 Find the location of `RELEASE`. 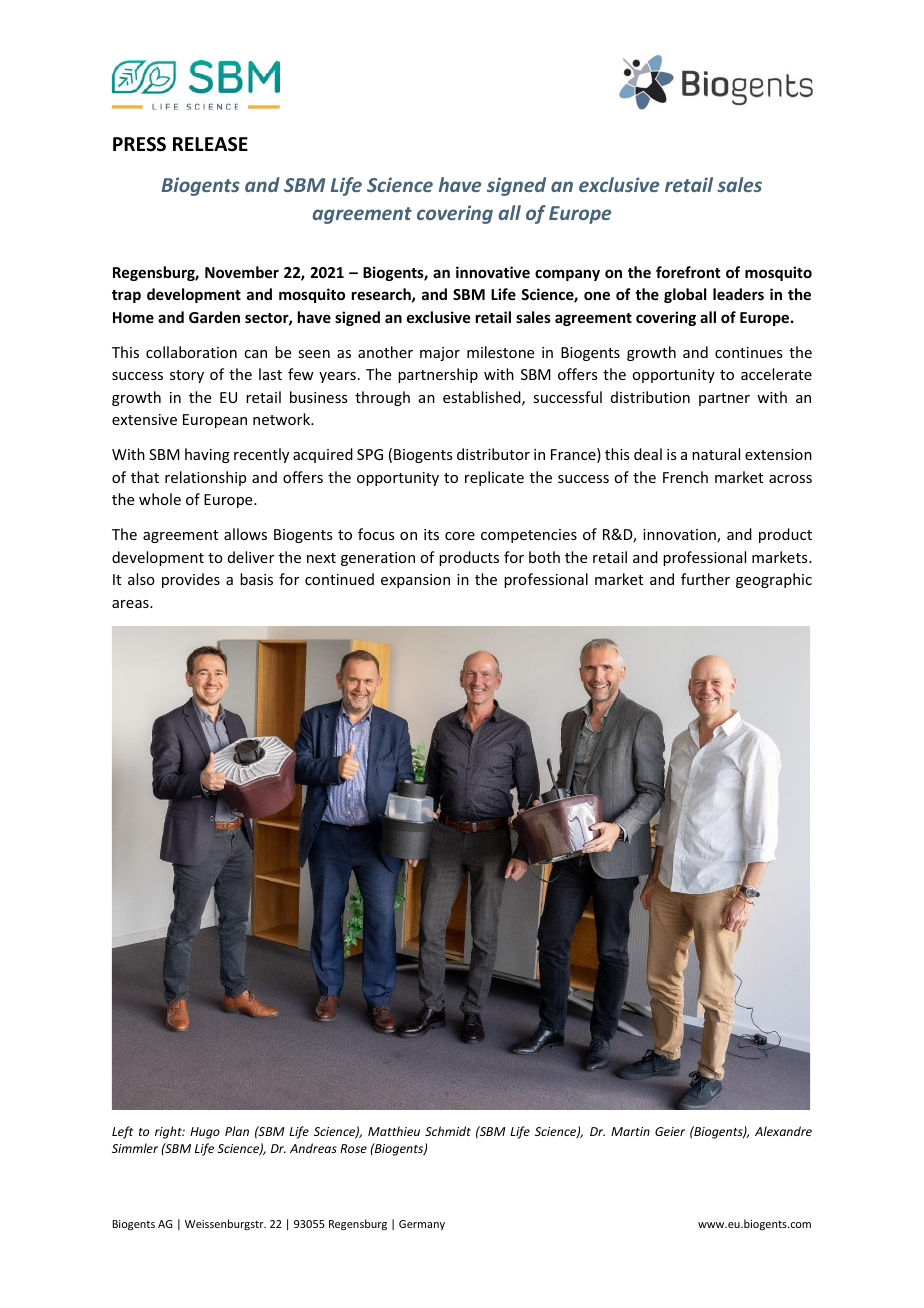

RELEASE is located at coordinates (210, 144).
